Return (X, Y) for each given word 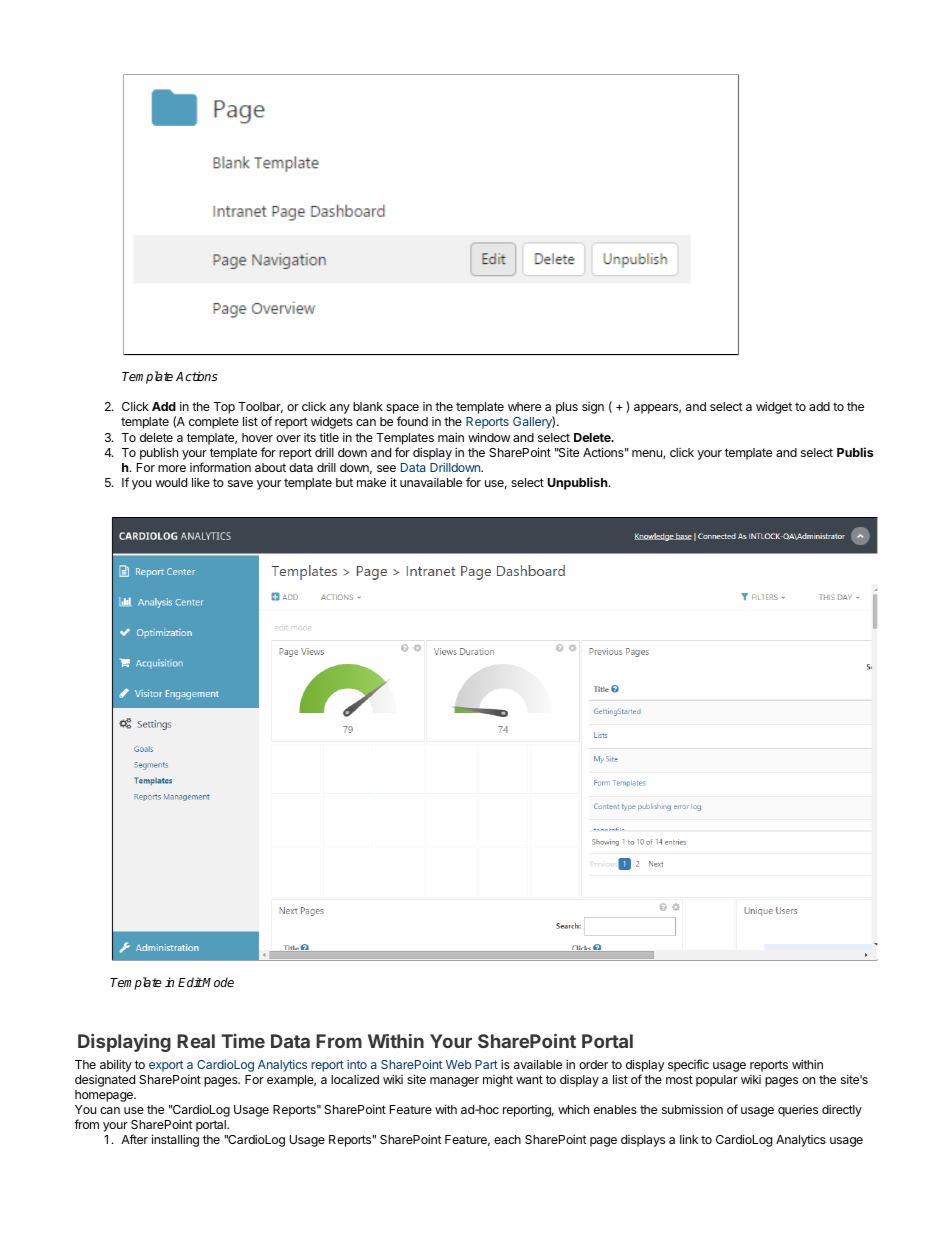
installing (175, 1140)
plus (567, 408)
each (507, 1139)
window (489, 437)
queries (798, 1111)
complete (214, 423)
